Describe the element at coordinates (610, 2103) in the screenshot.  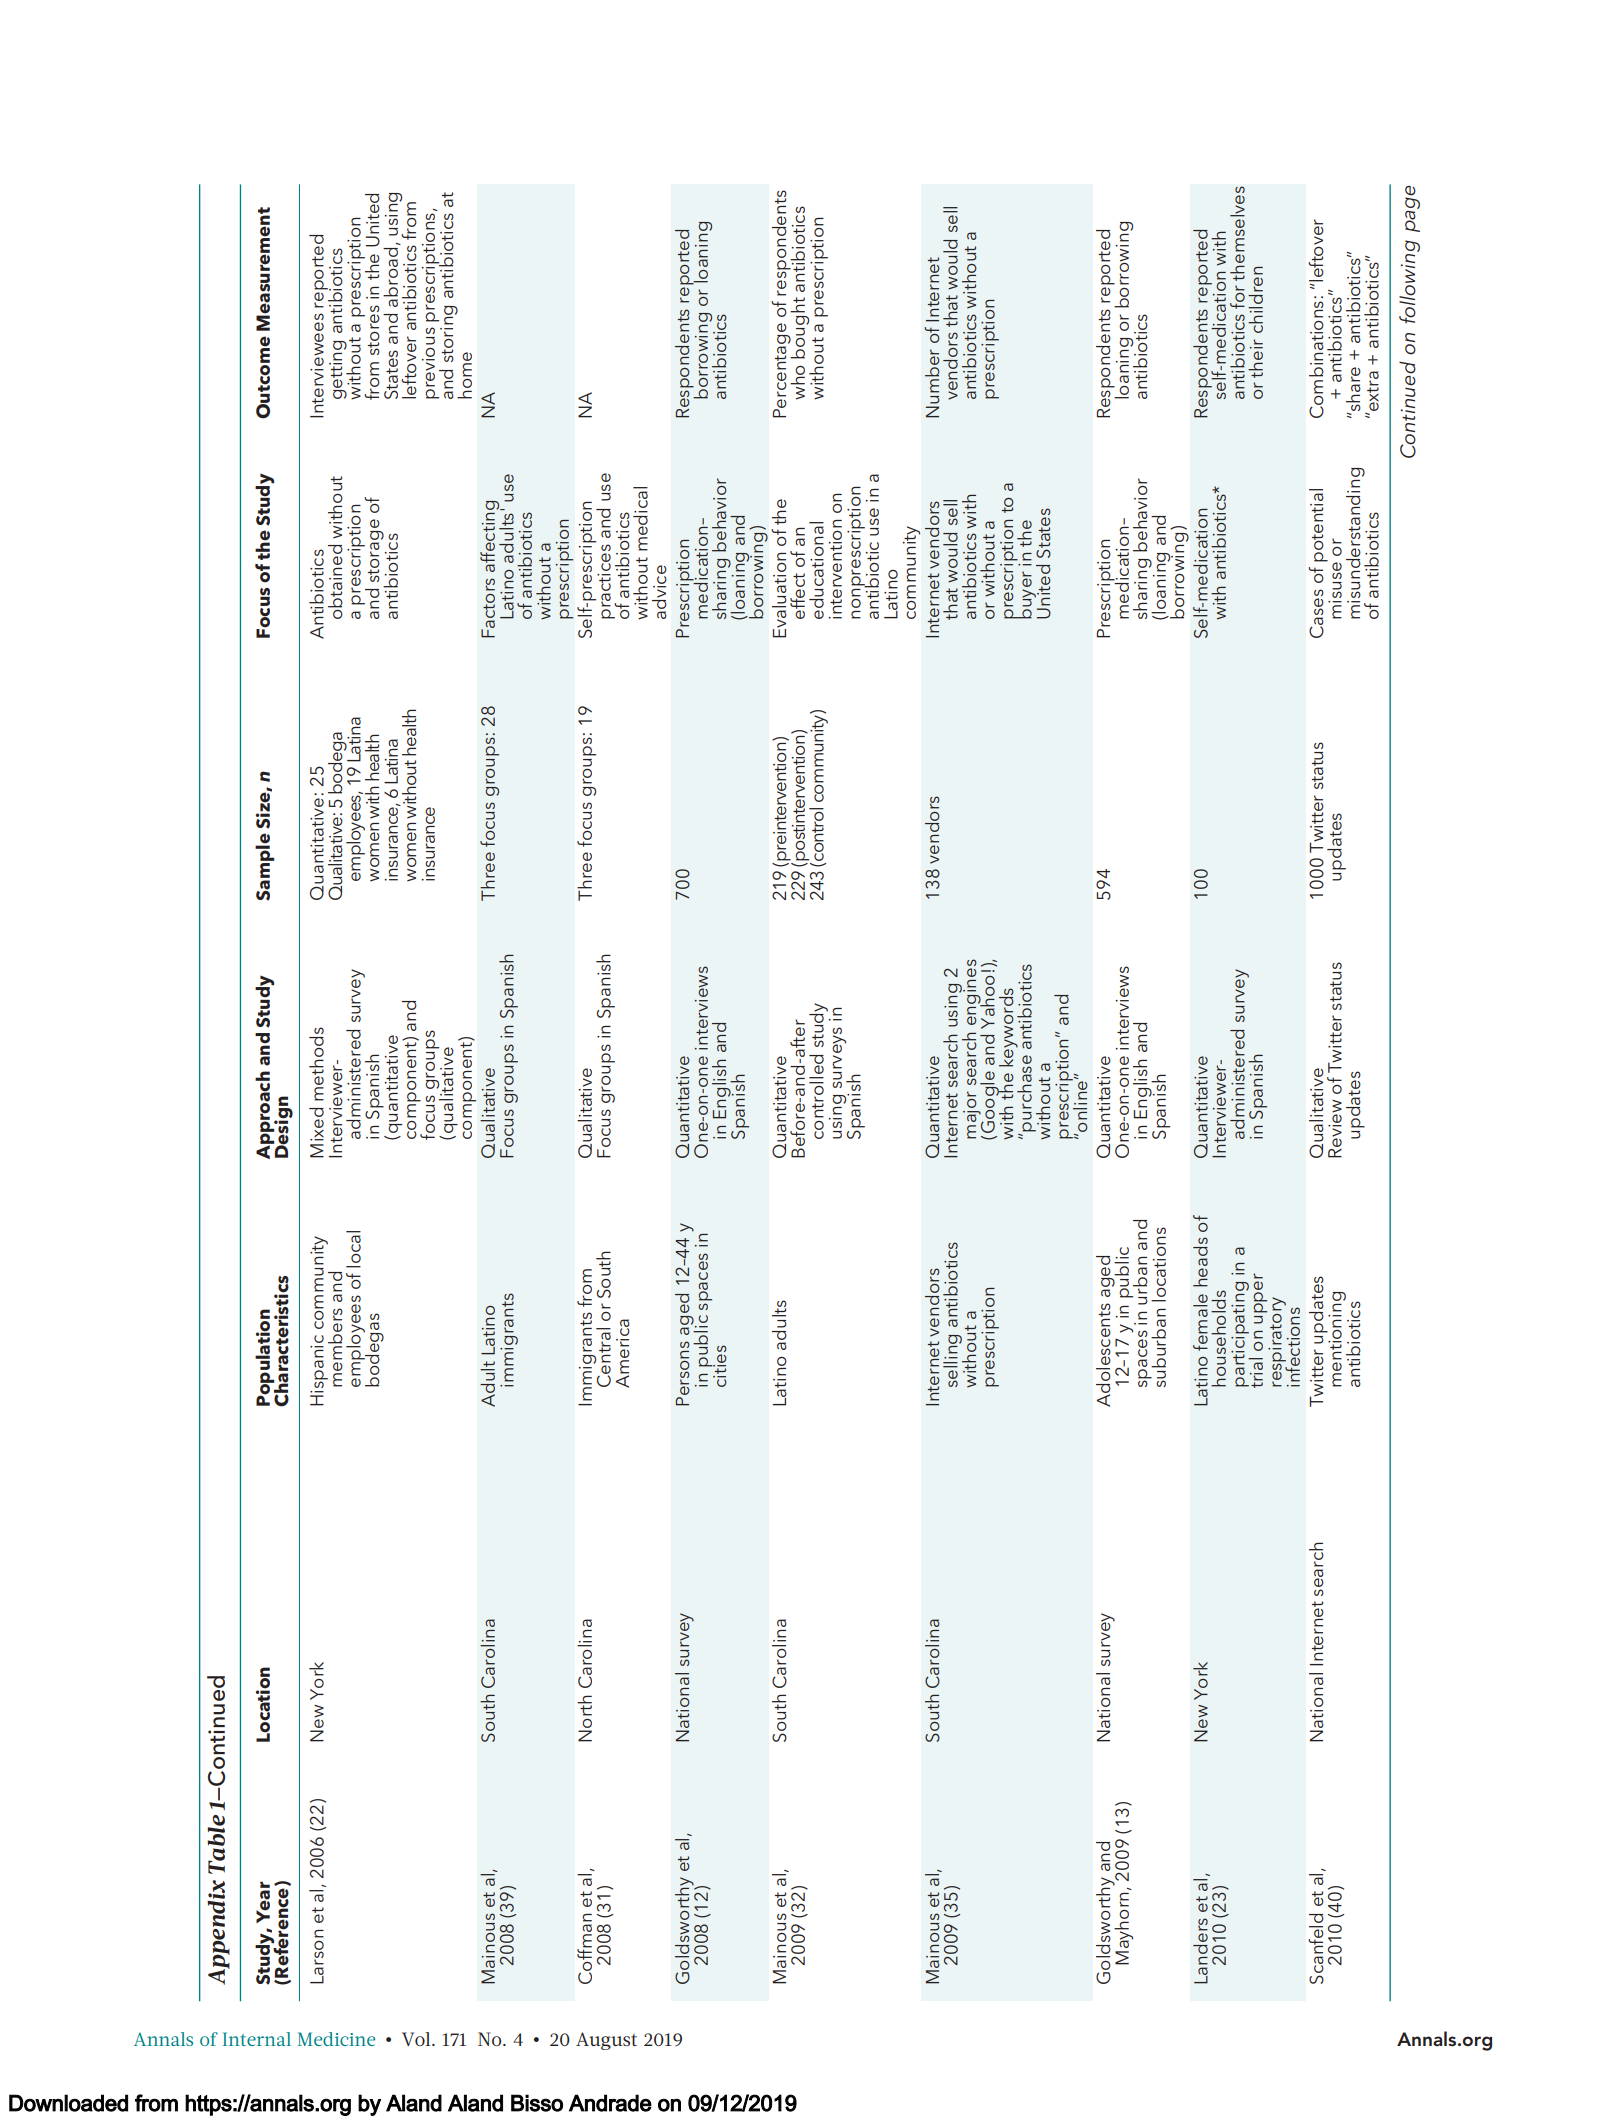
I see `Andrade` at that location.
